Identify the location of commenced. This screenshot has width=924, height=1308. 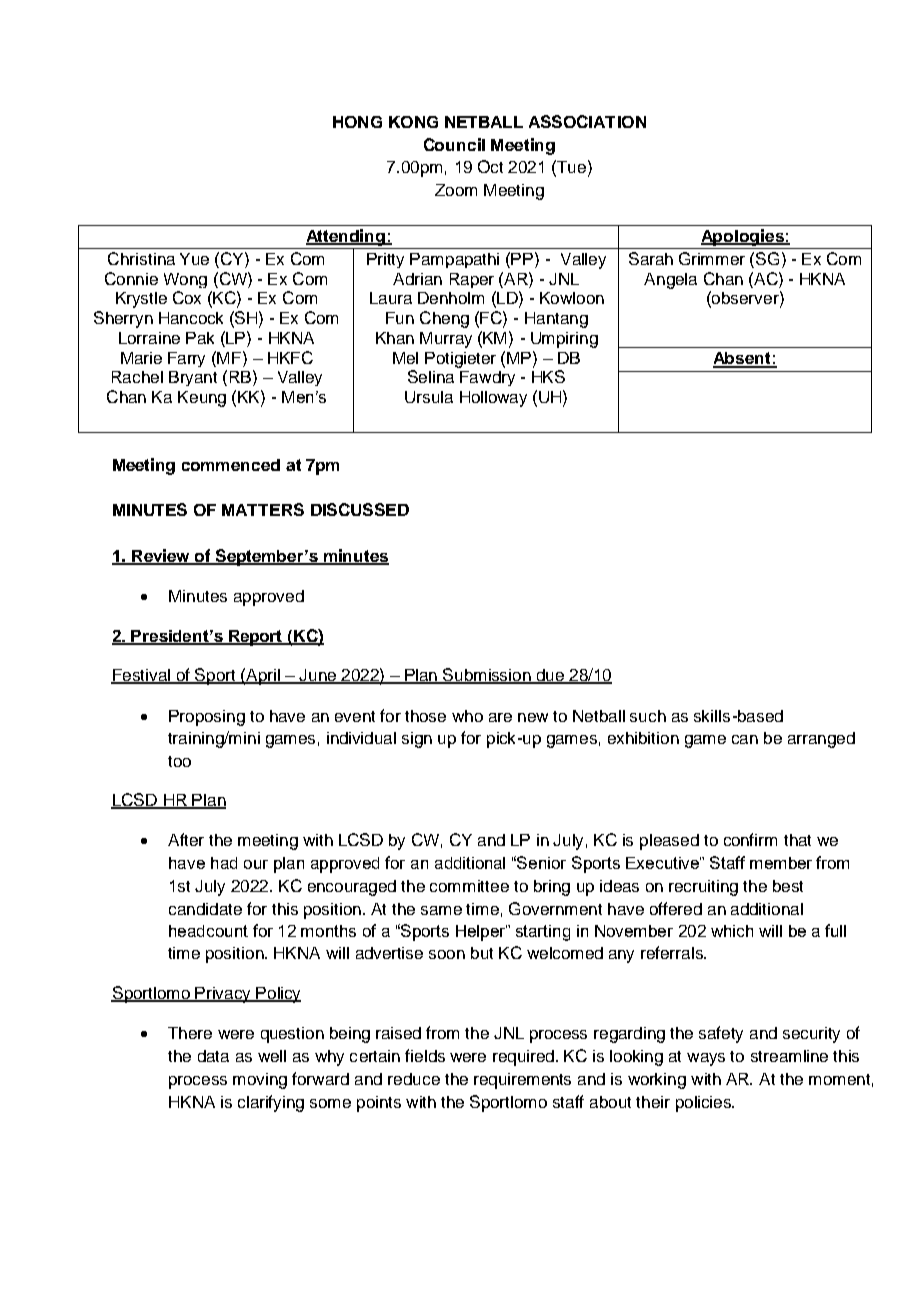
(231, 465).
